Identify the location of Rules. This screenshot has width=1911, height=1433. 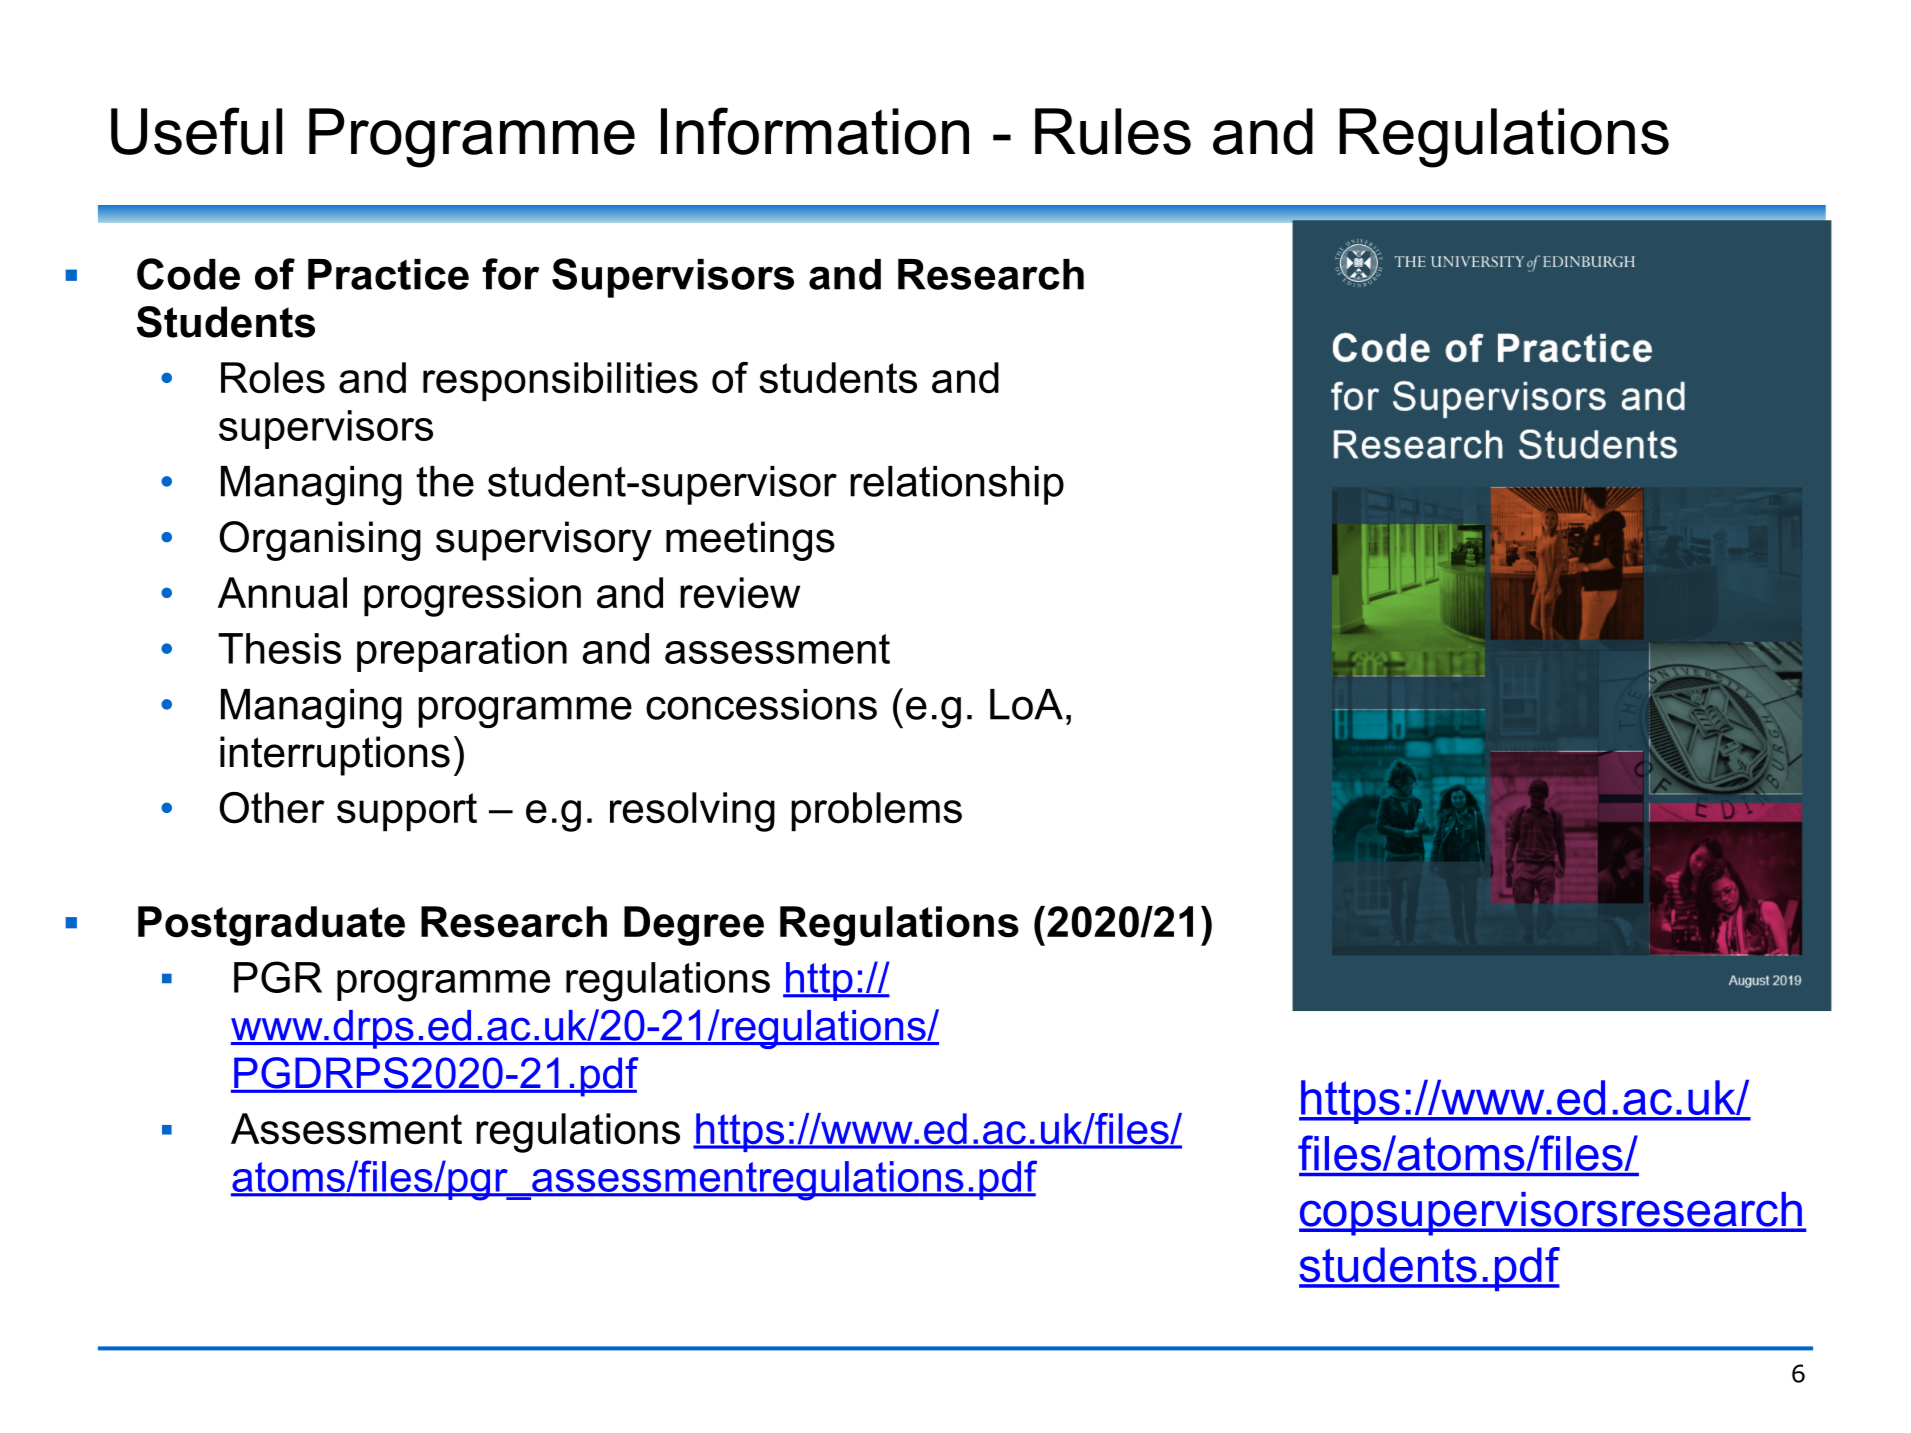
(1113, 131).
